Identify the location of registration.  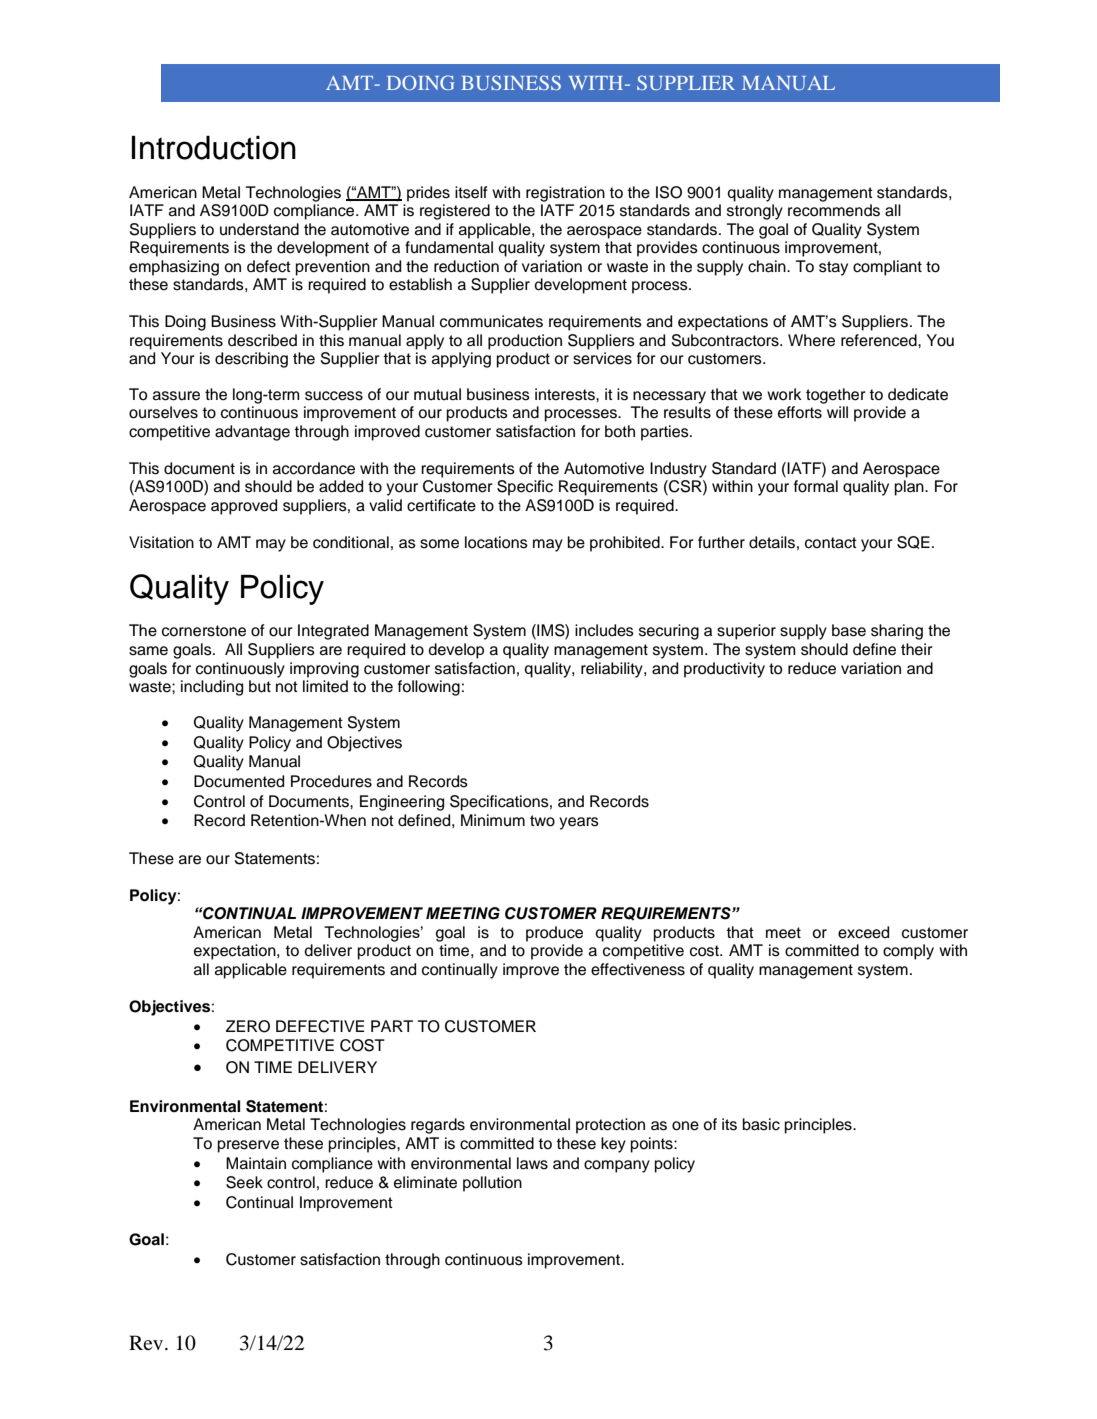
(565, 194).
